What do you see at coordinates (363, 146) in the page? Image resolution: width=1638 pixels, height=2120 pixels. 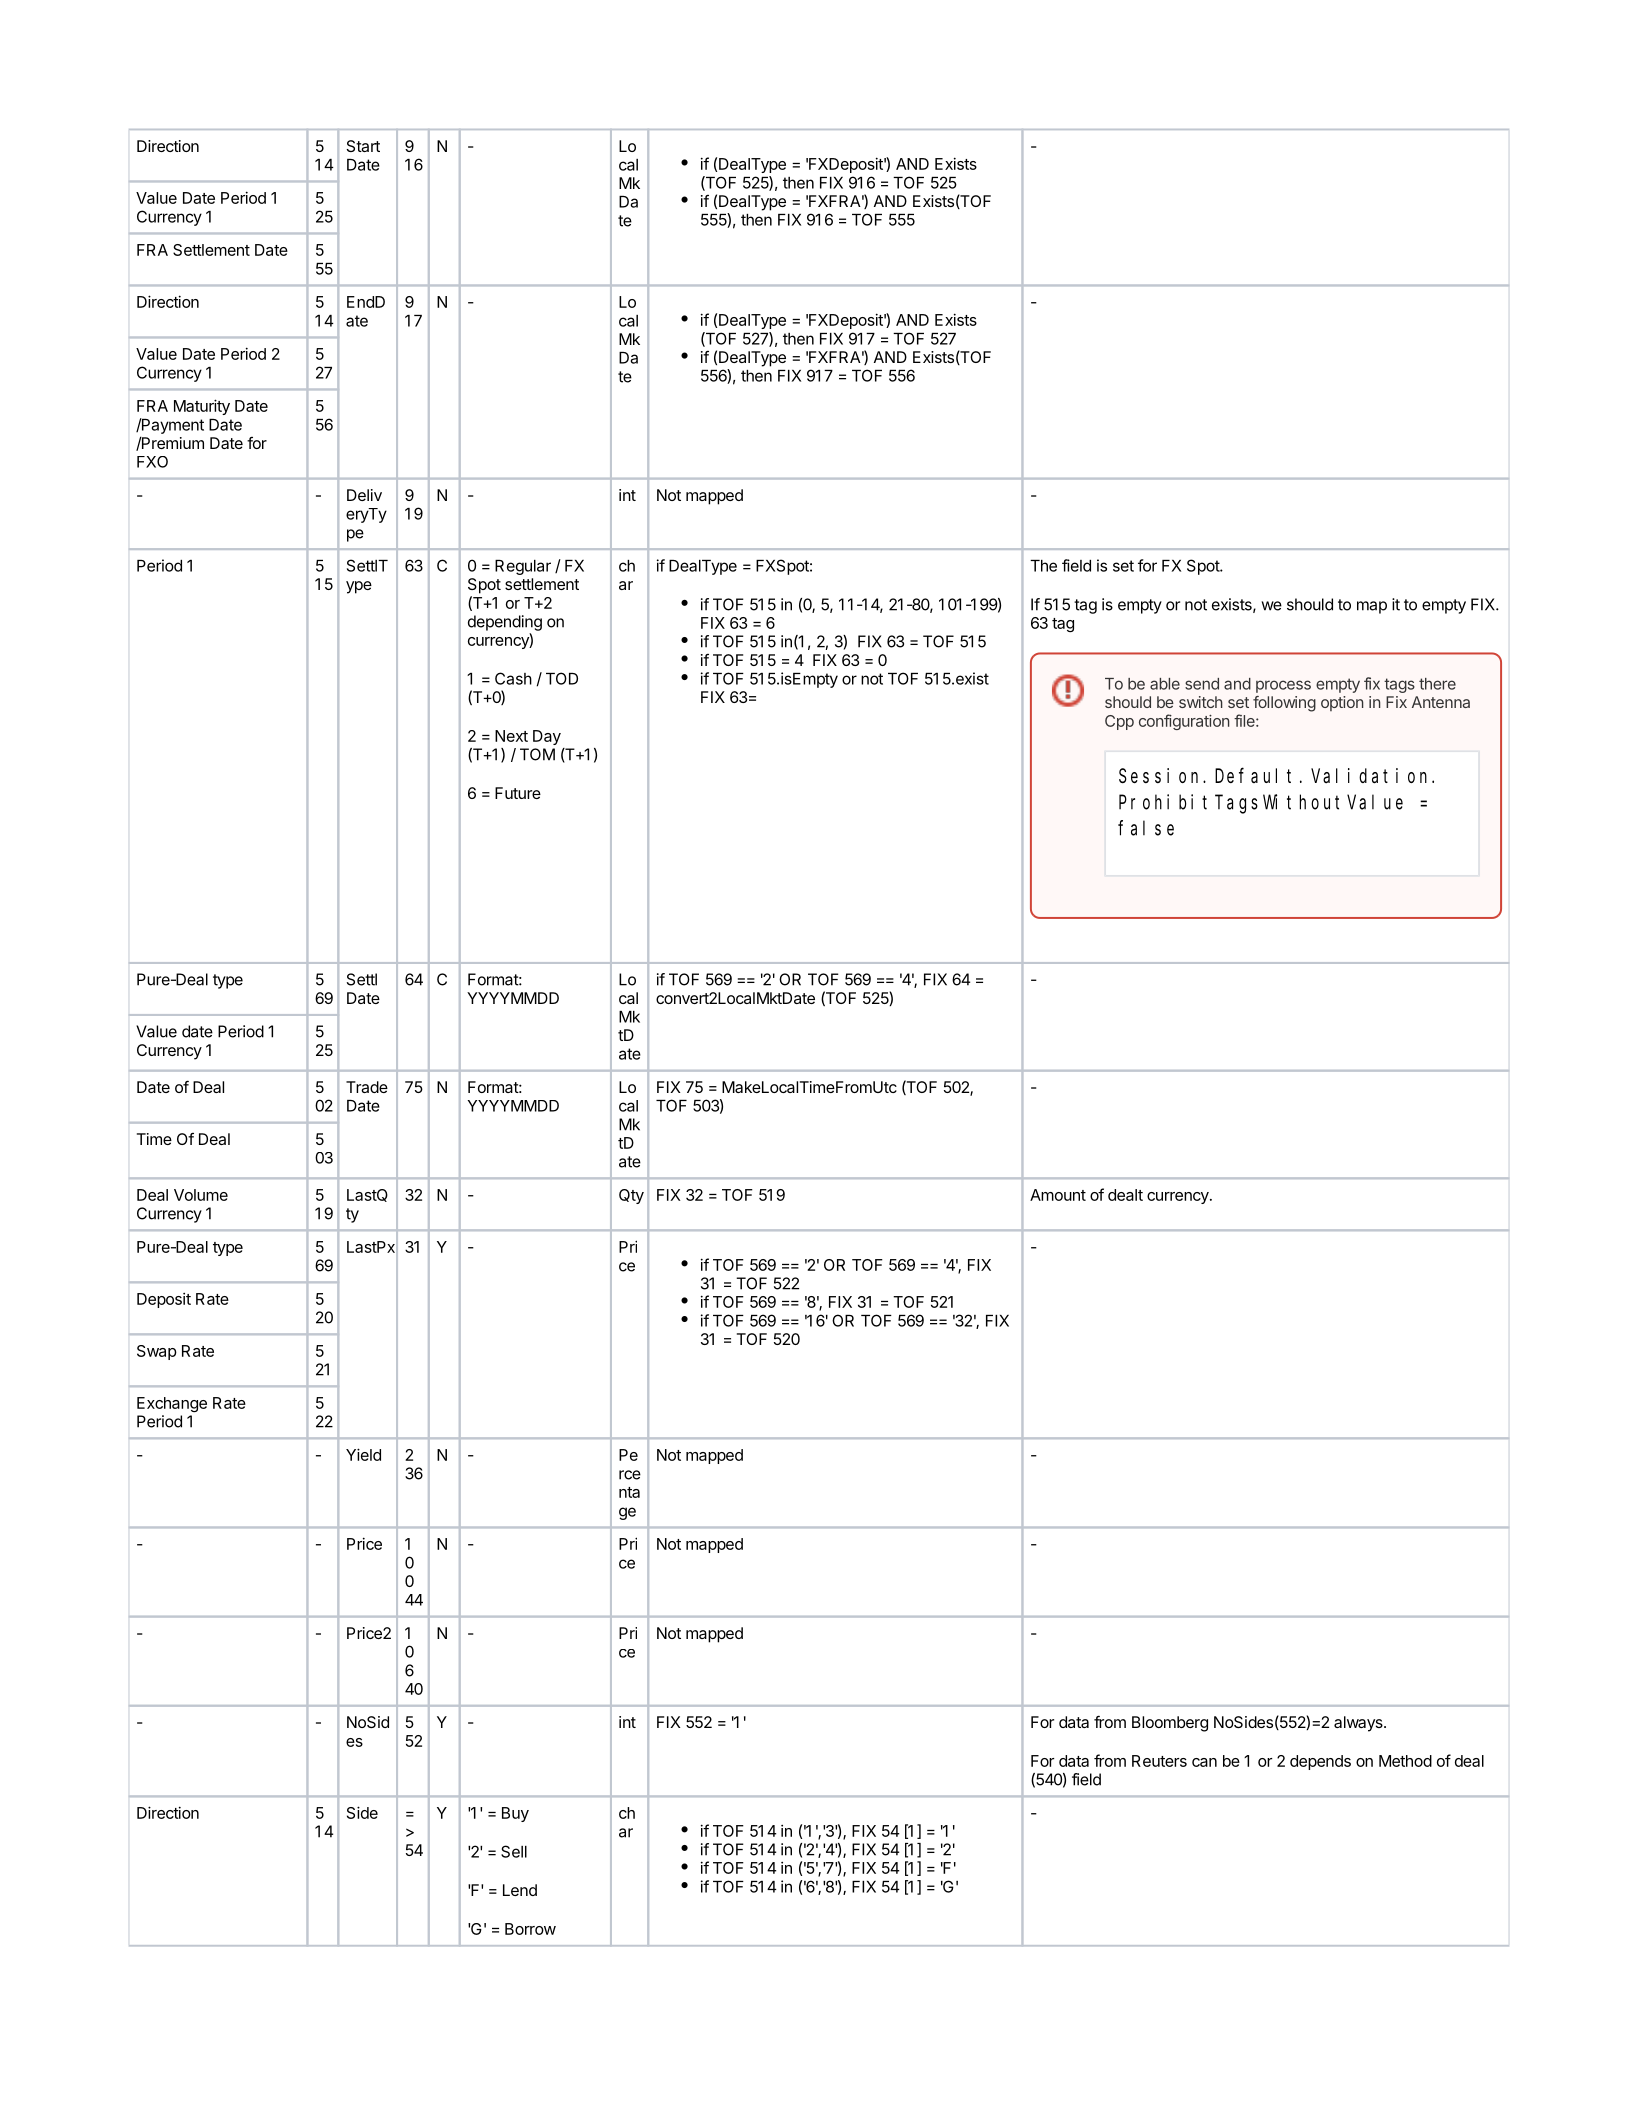 I see `Start` at bounding box center [363, 146].
